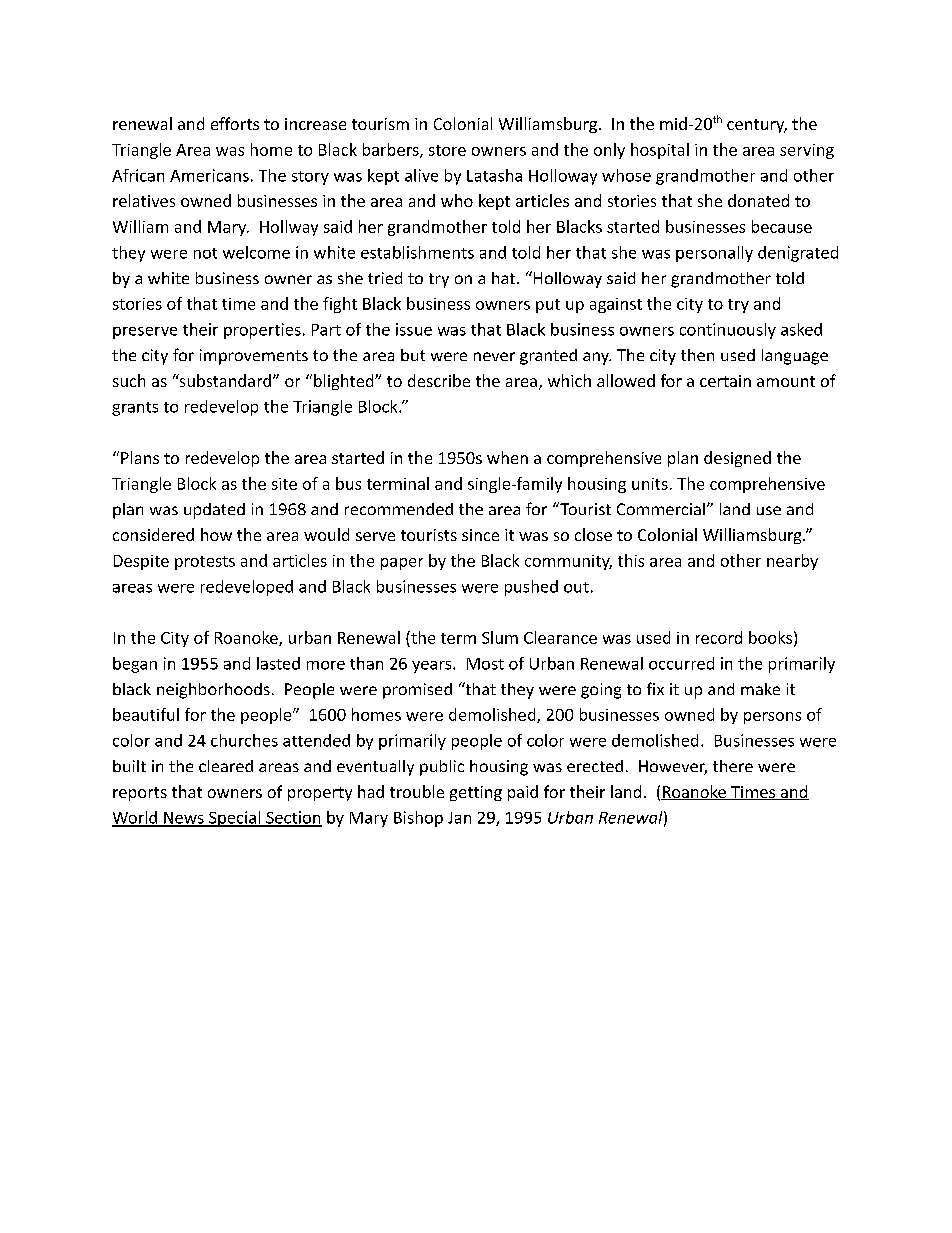 The image size is (952, 1233). What do you see at coordinates (792, 562) in the screenshot?
I see `nearby` at bounding box center [792, 562].
